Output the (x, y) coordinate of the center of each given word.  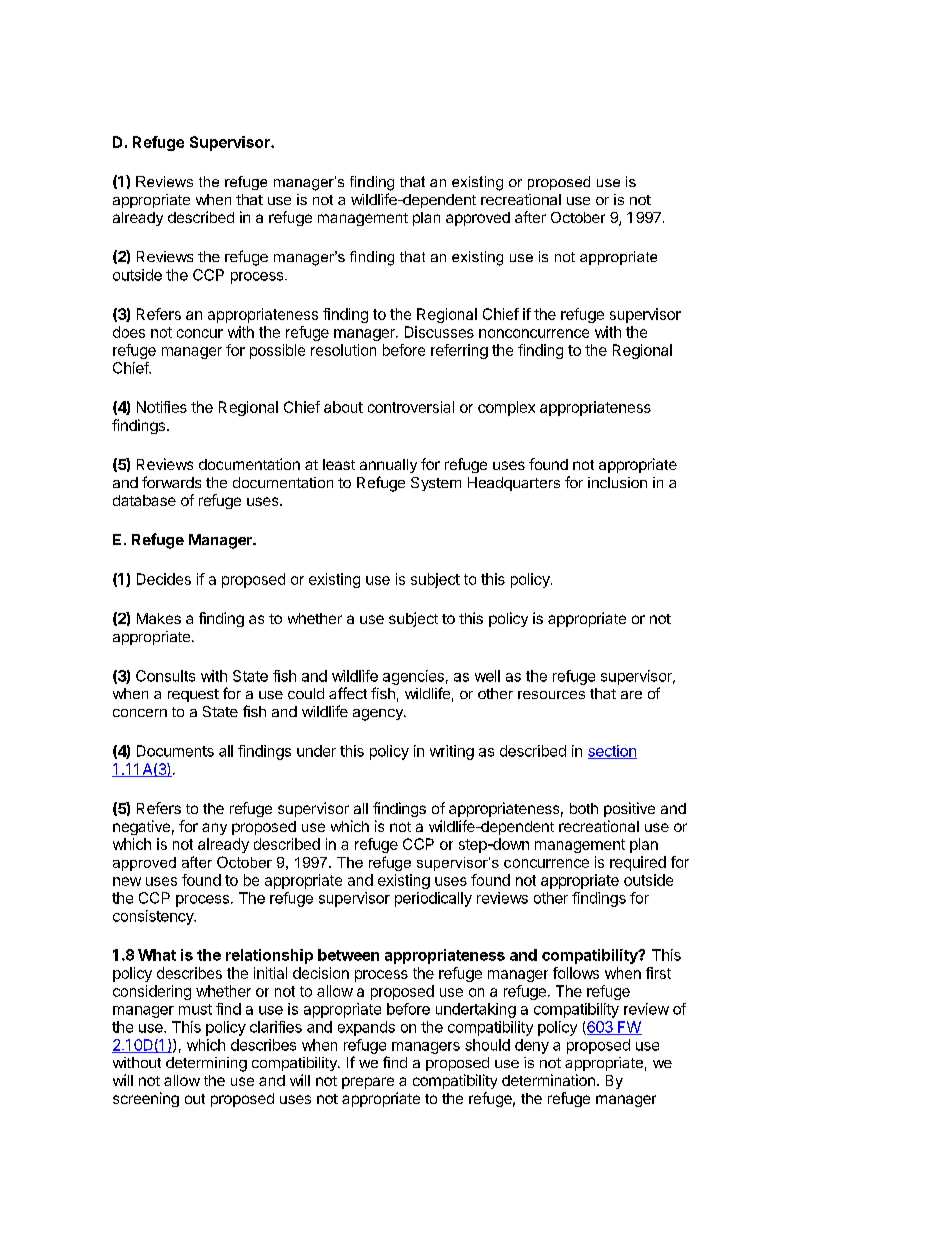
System (436, 484)
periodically (433, 899)
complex (506, 408)
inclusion (617, 482)
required (638, 863)
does (129, 332)
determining (206, 1064)
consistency (154, 917)
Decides (164, 579)
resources (551, 695)
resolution (343, 350)
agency (379, 715)
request (193, 695)
